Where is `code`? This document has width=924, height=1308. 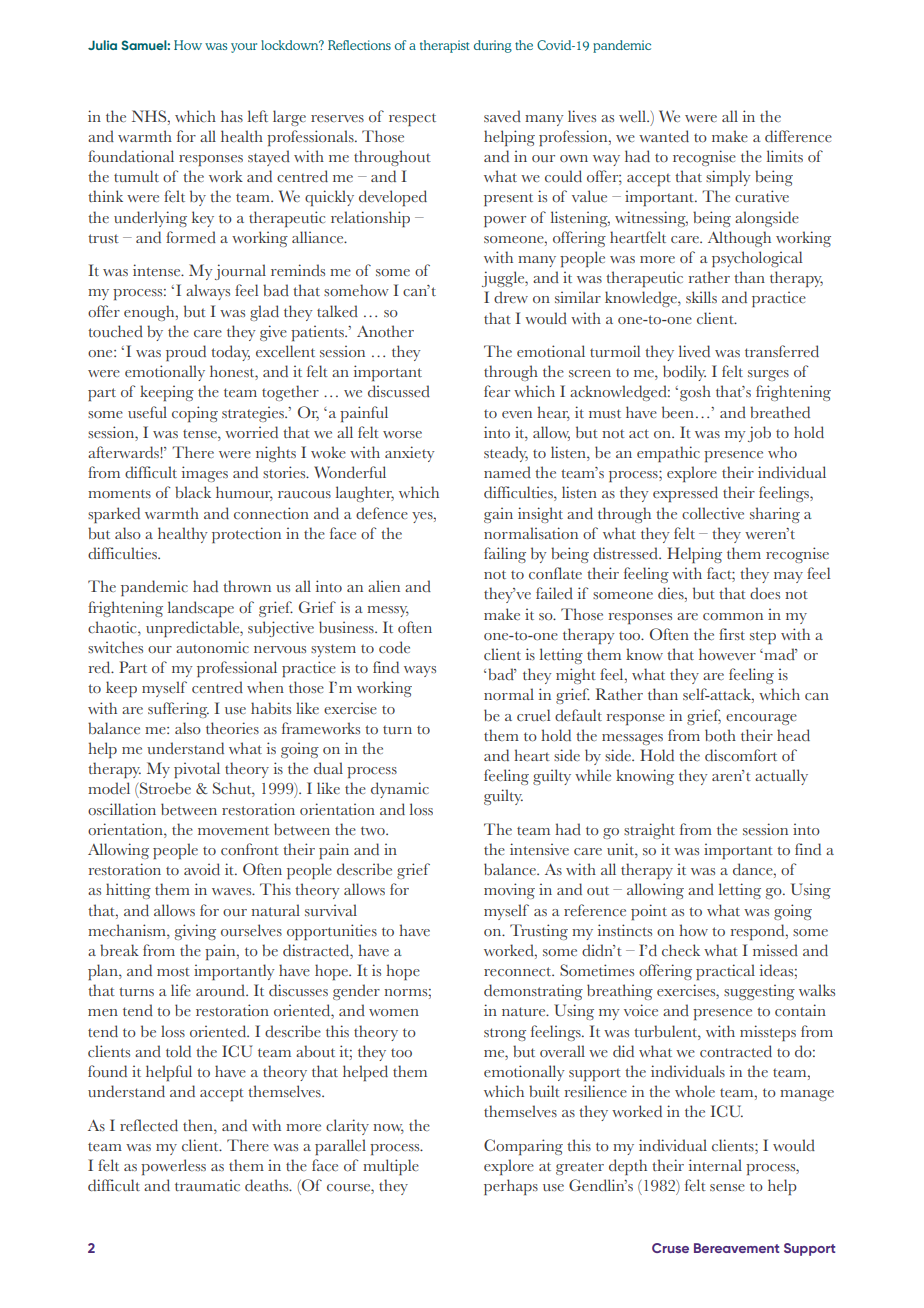 code is located at coordinates (394, 647).
